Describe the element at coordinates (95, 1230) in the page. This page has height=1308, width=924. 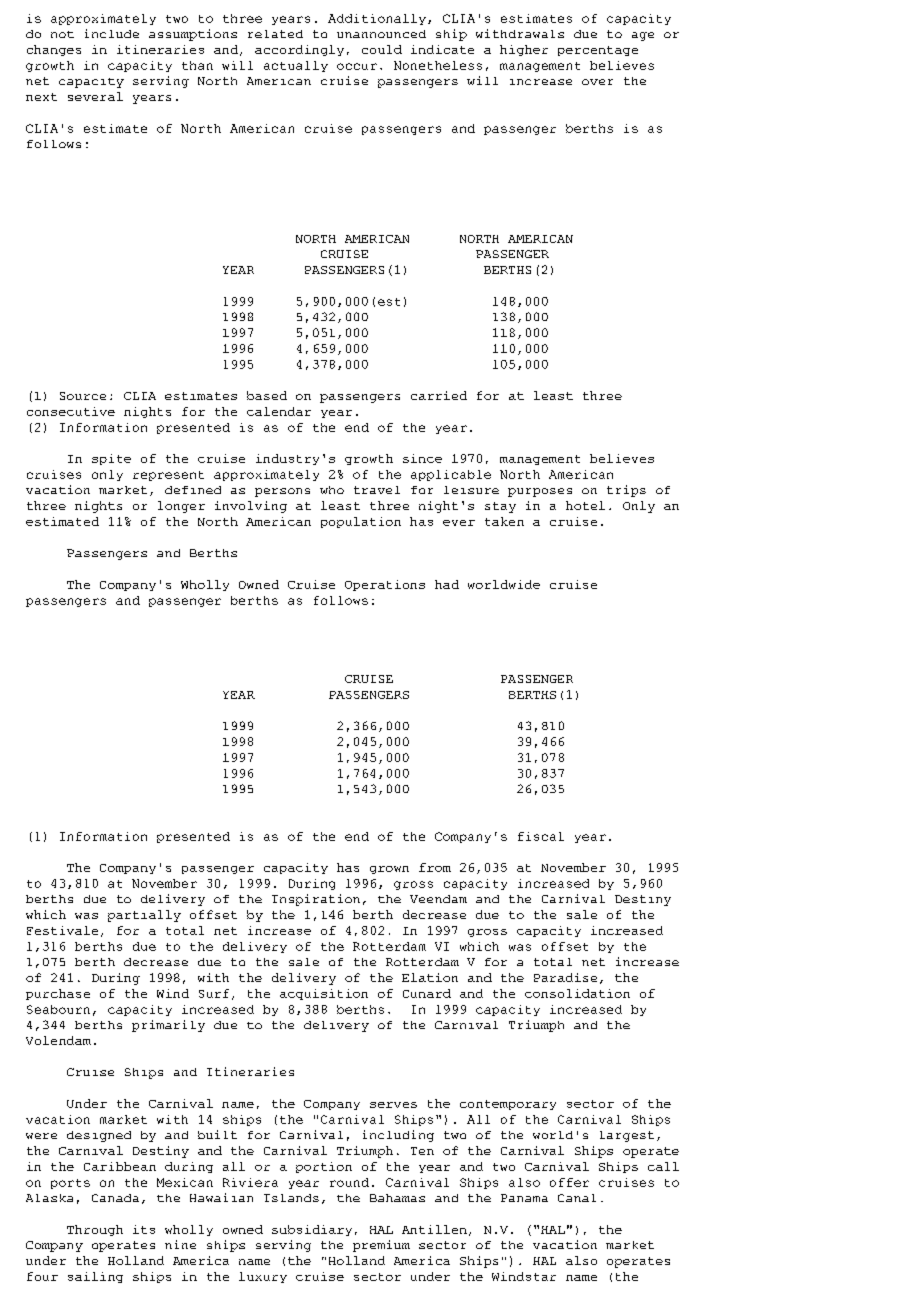
I see `Through` at that location.
